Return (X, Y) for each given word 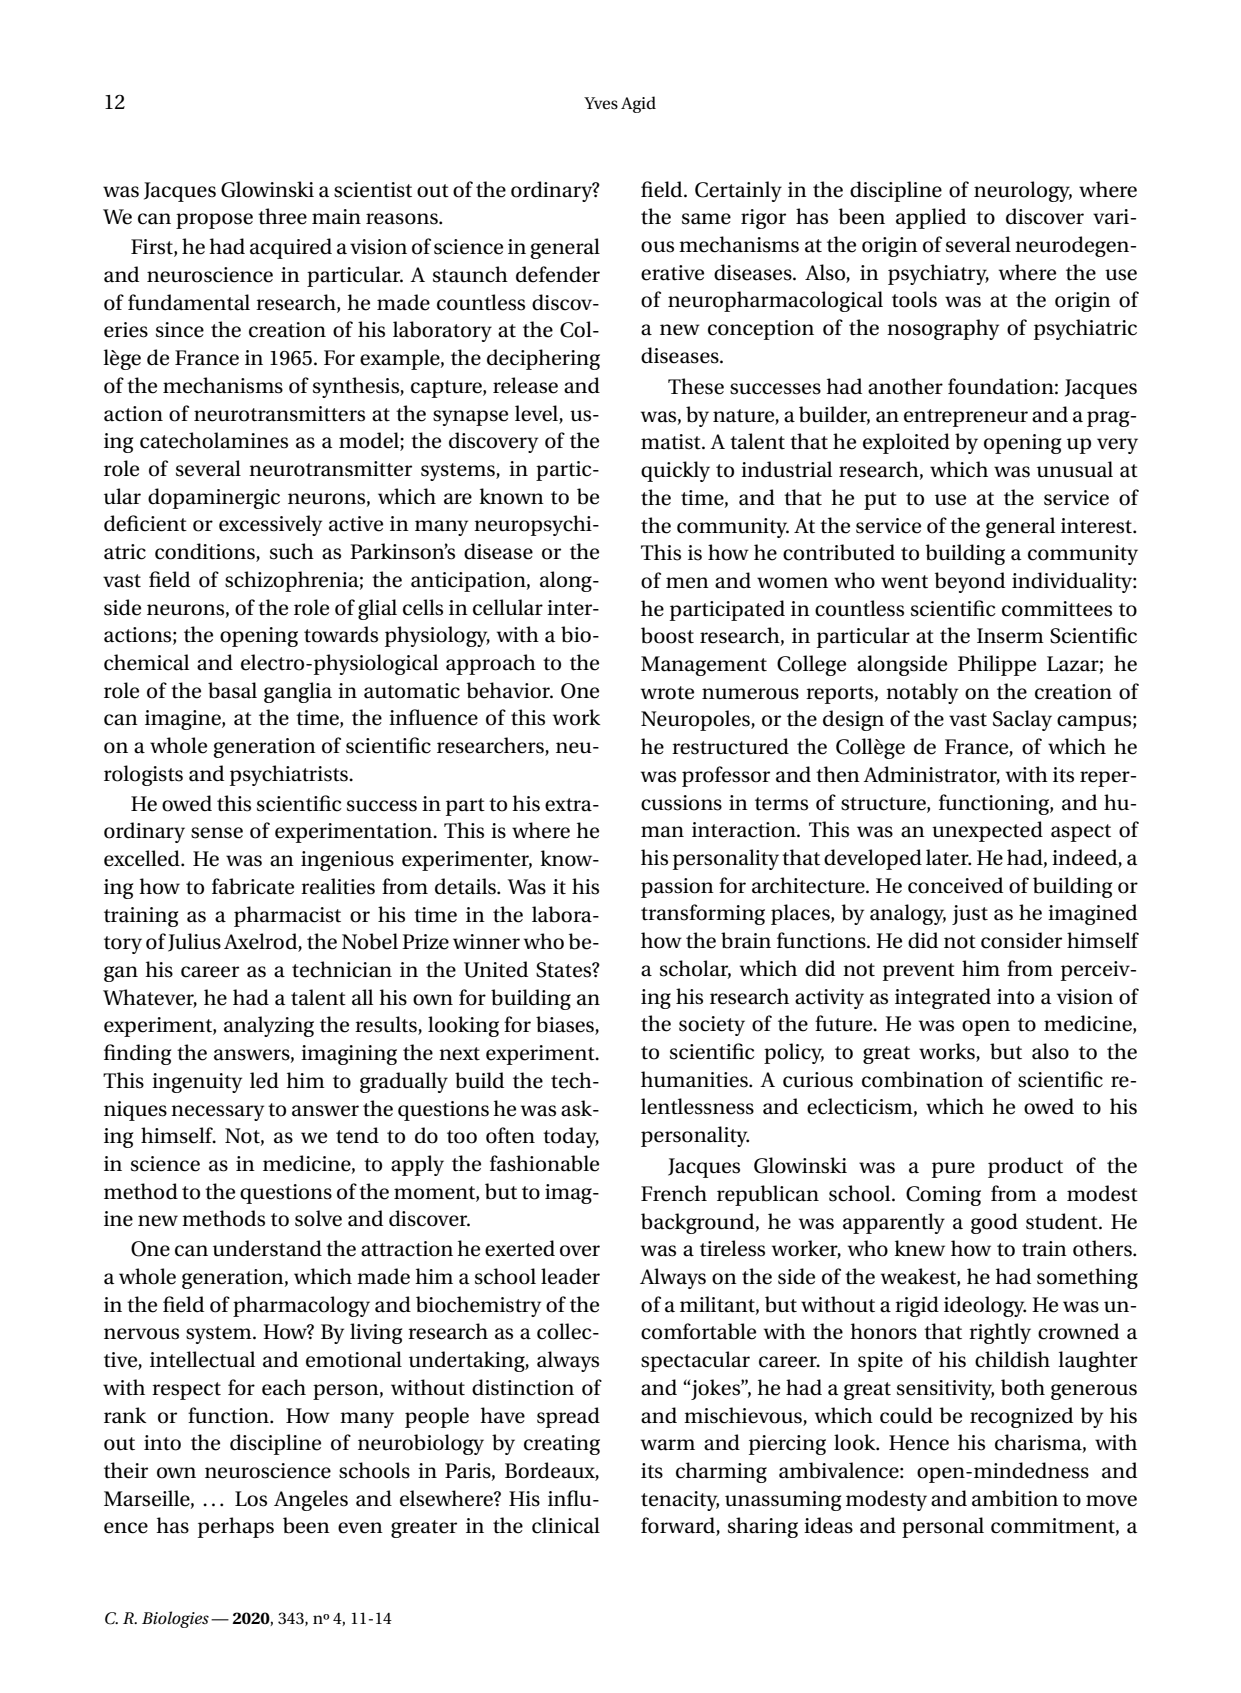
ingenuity (197, 1083)
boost (667, 635)
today (571, 1137)
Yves (601, 103)
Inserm (1010, 636)
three (282, 216)
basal (232, 690)
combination (923, 1079)
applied (931, 218)
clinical (566, 1525)
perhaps (236, 1527)
